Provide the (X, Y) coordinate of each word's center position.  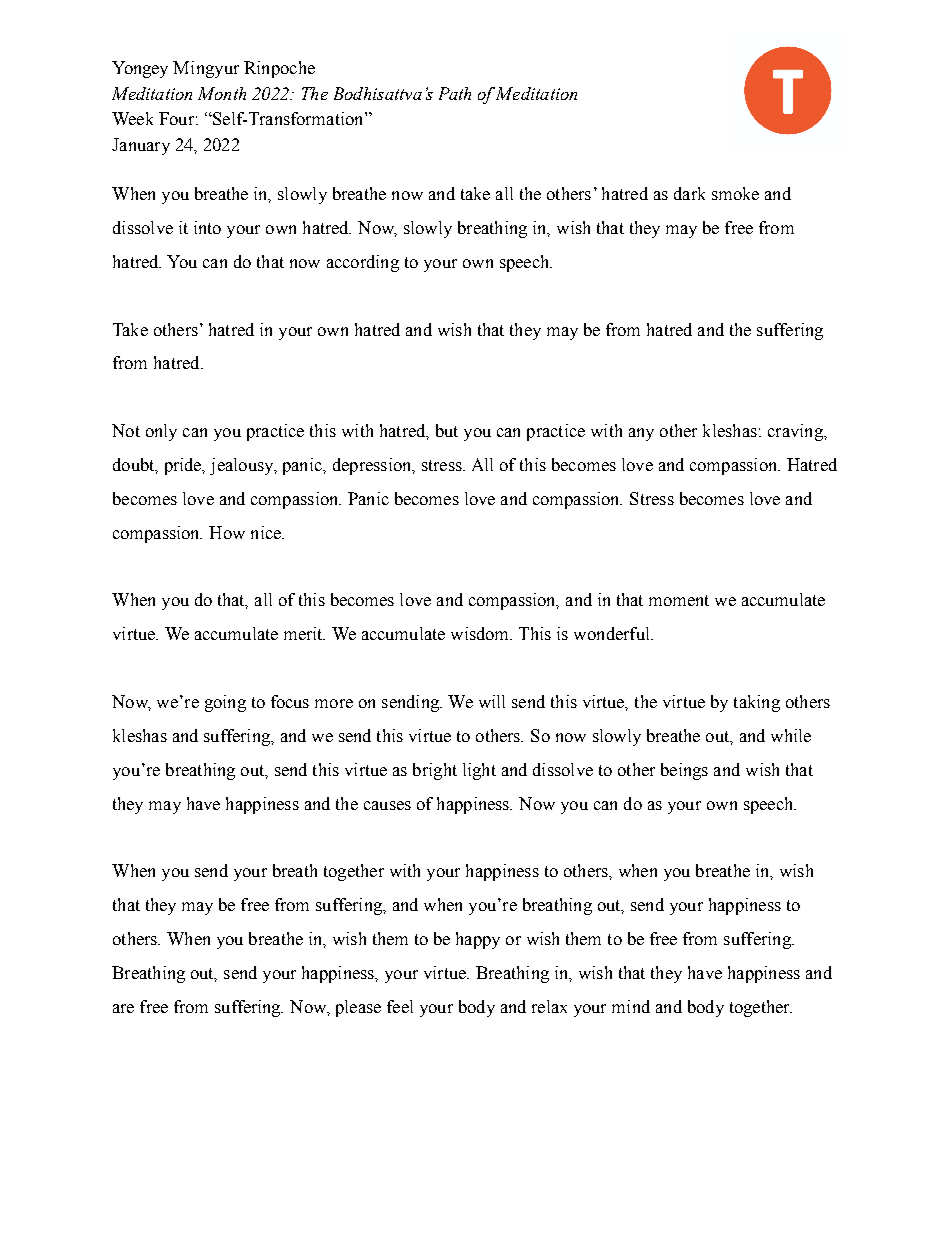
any (641, 434)
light (479, 771)
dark (689, 193)
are (123, 1008)
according (363, 263)
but (447, 430)
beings (684, 771)
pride (184, 466)
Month (222, 93)
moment (679, 600)
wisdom (481, 633)
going (225, 703)
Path (455, 93)
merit (304, 633)
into (207, 227)
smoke (735, 193)
